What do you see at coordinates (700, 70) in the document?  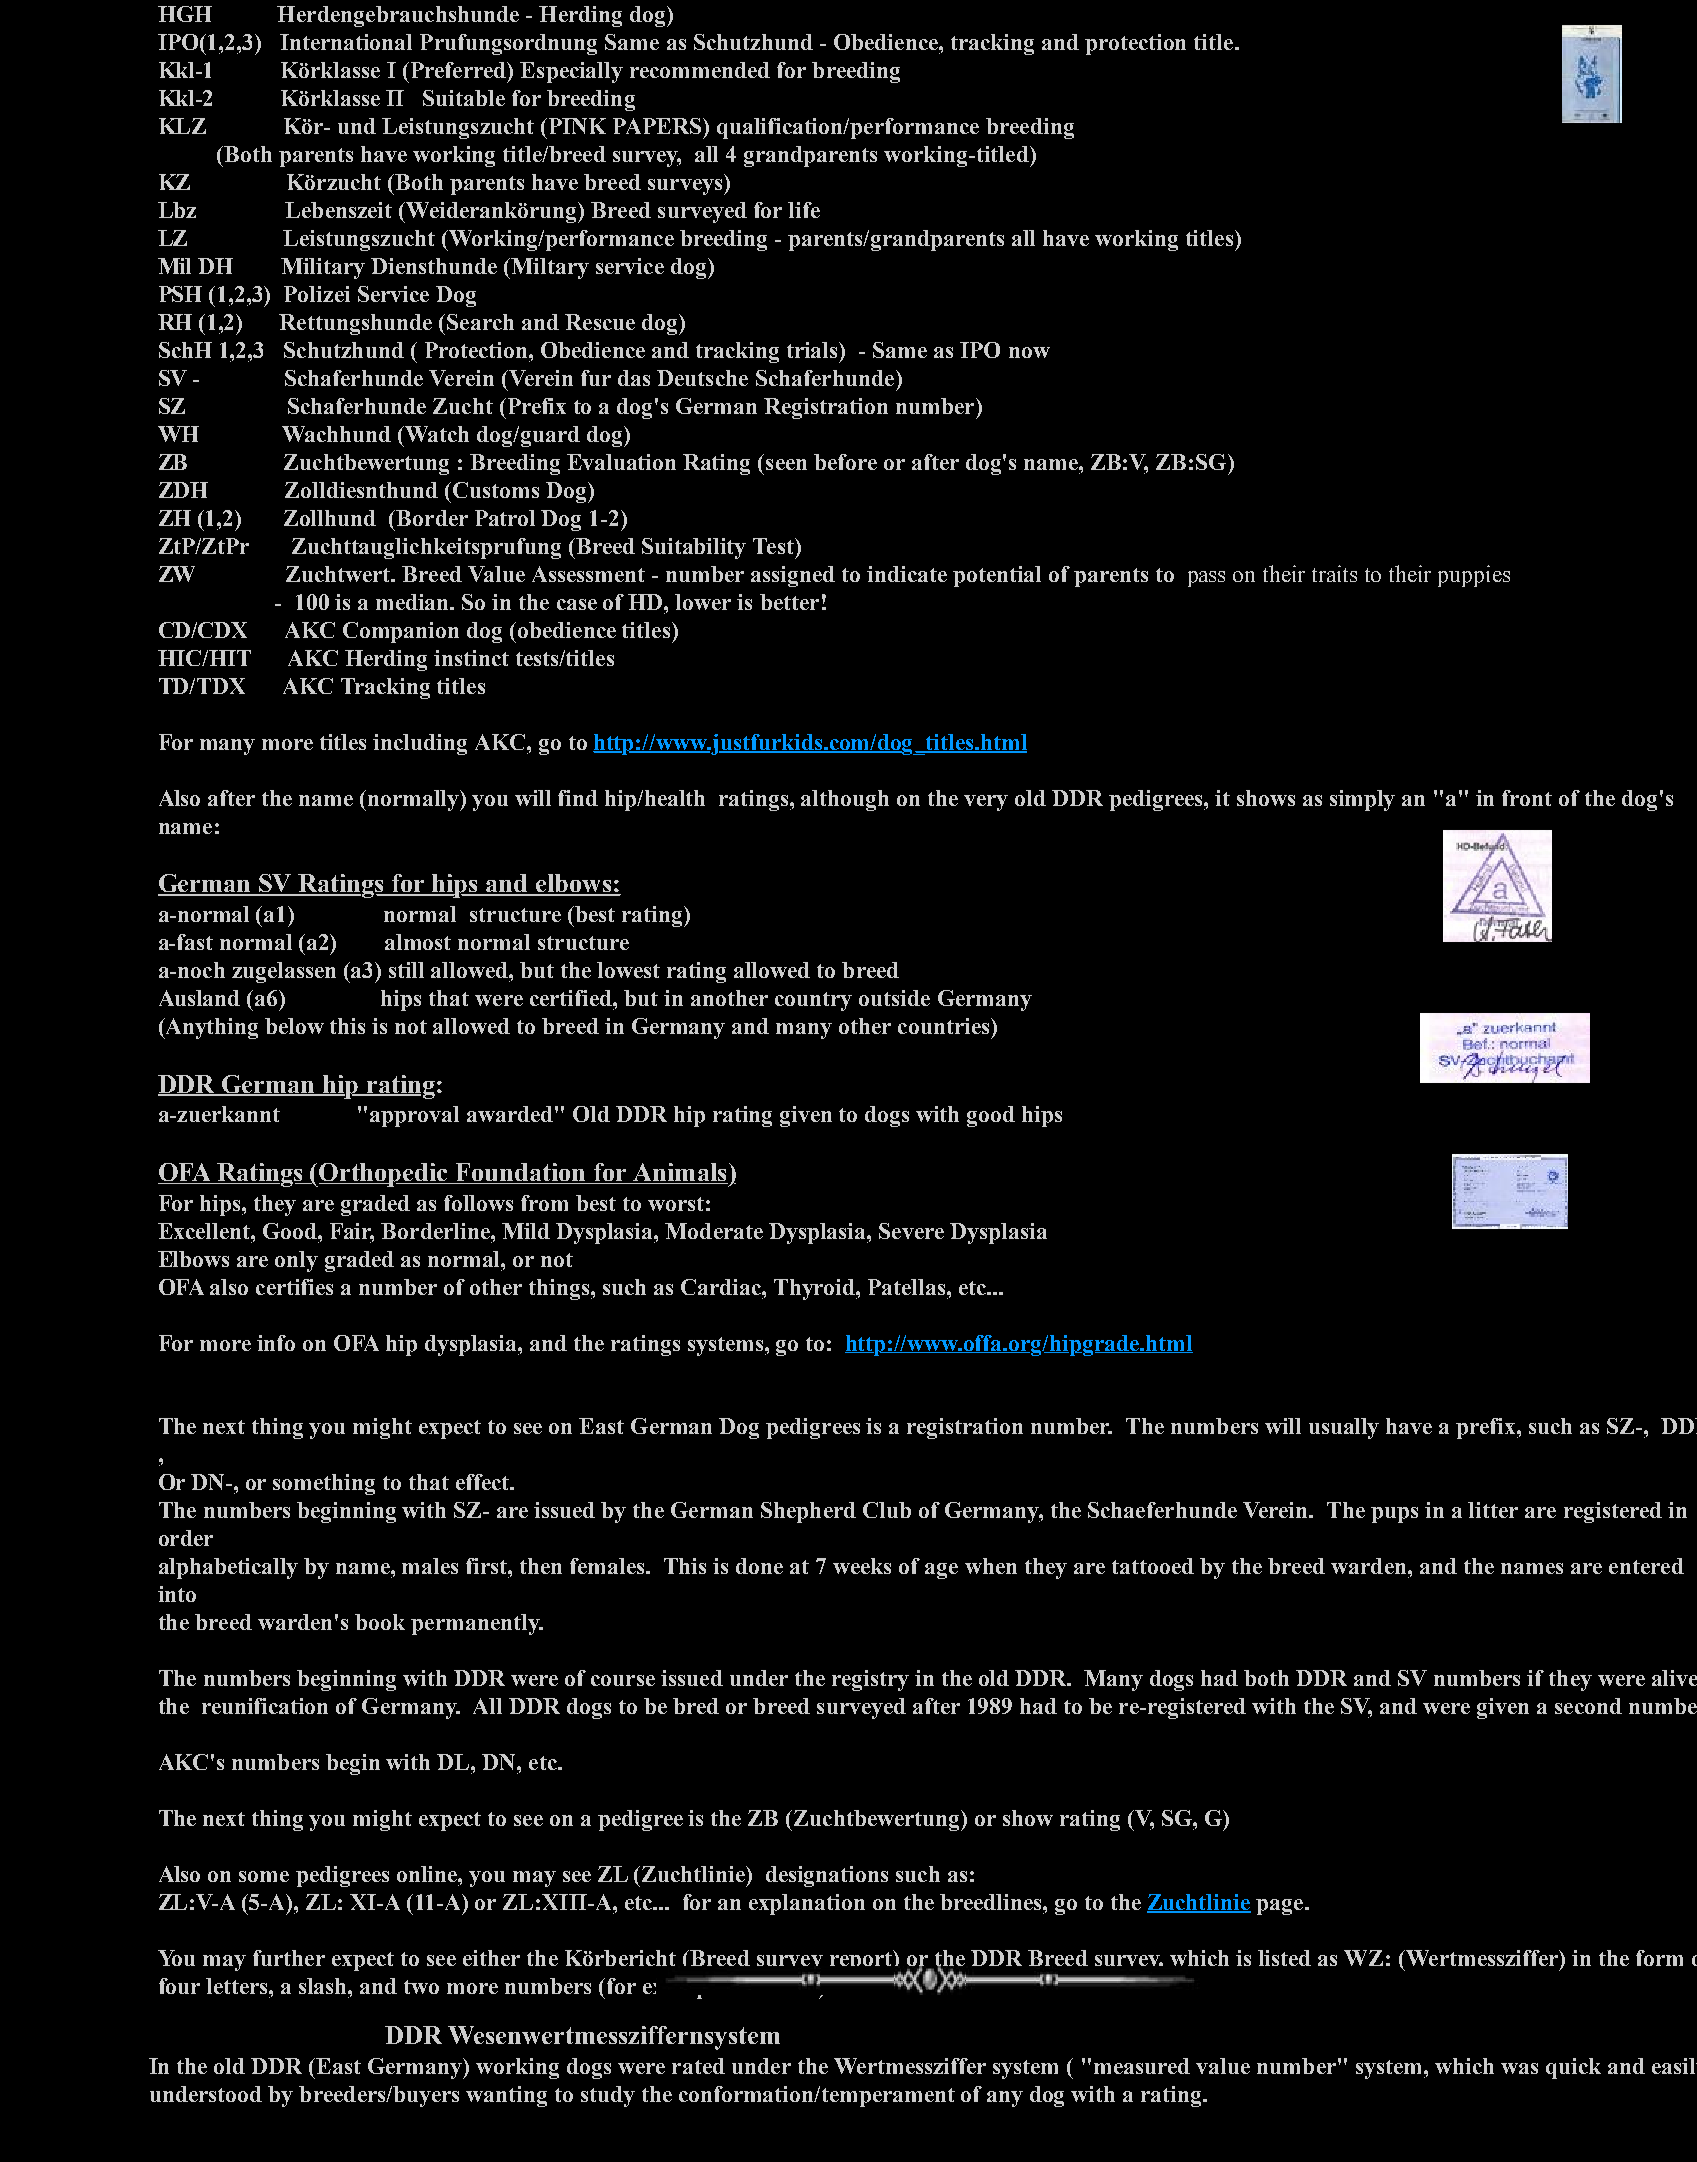 I see `recommended` at bounding box center [700, 70].
